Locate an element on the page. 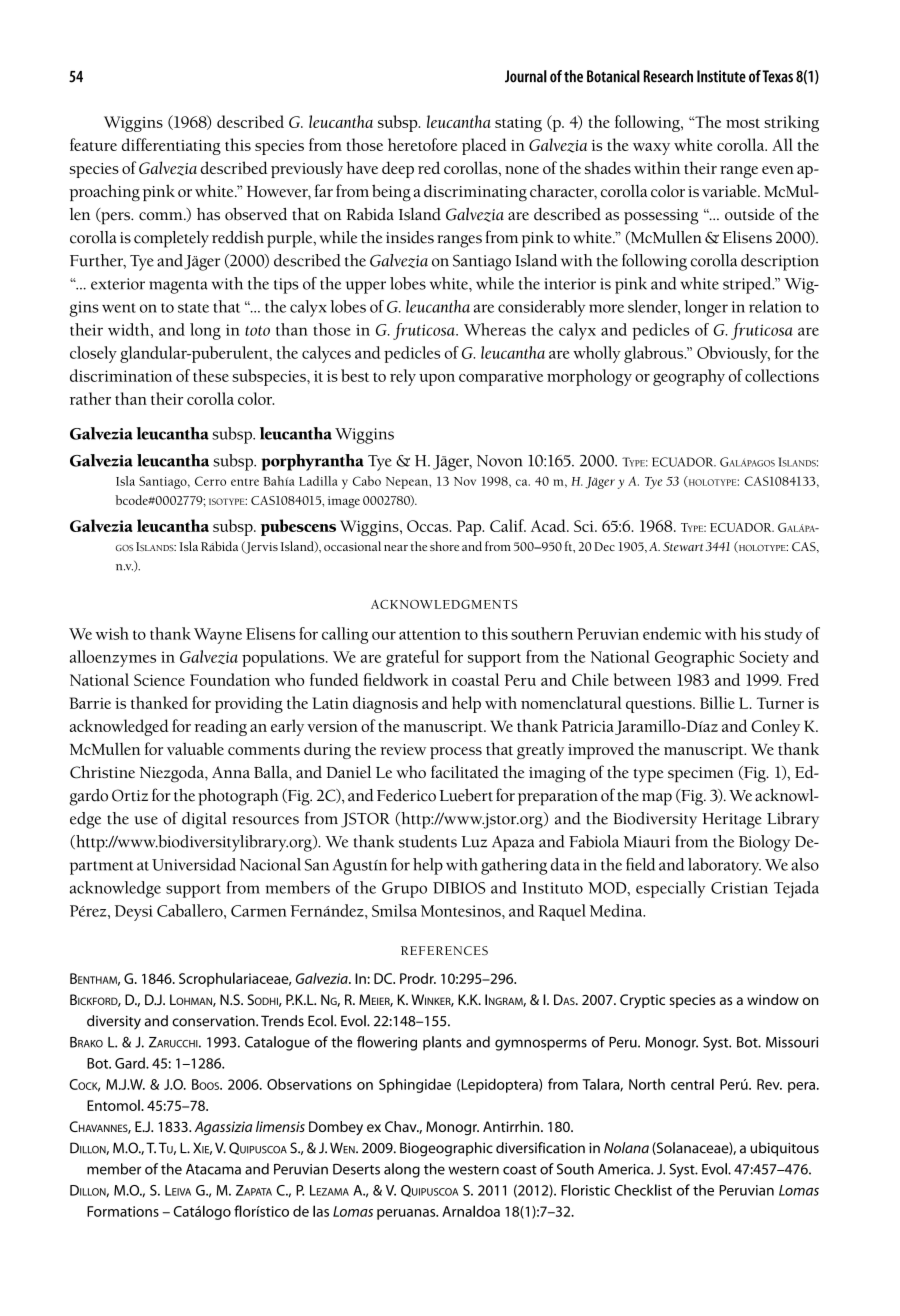 This document has height=1316, width=900. Wayne is located at coordinates (218, 636).
